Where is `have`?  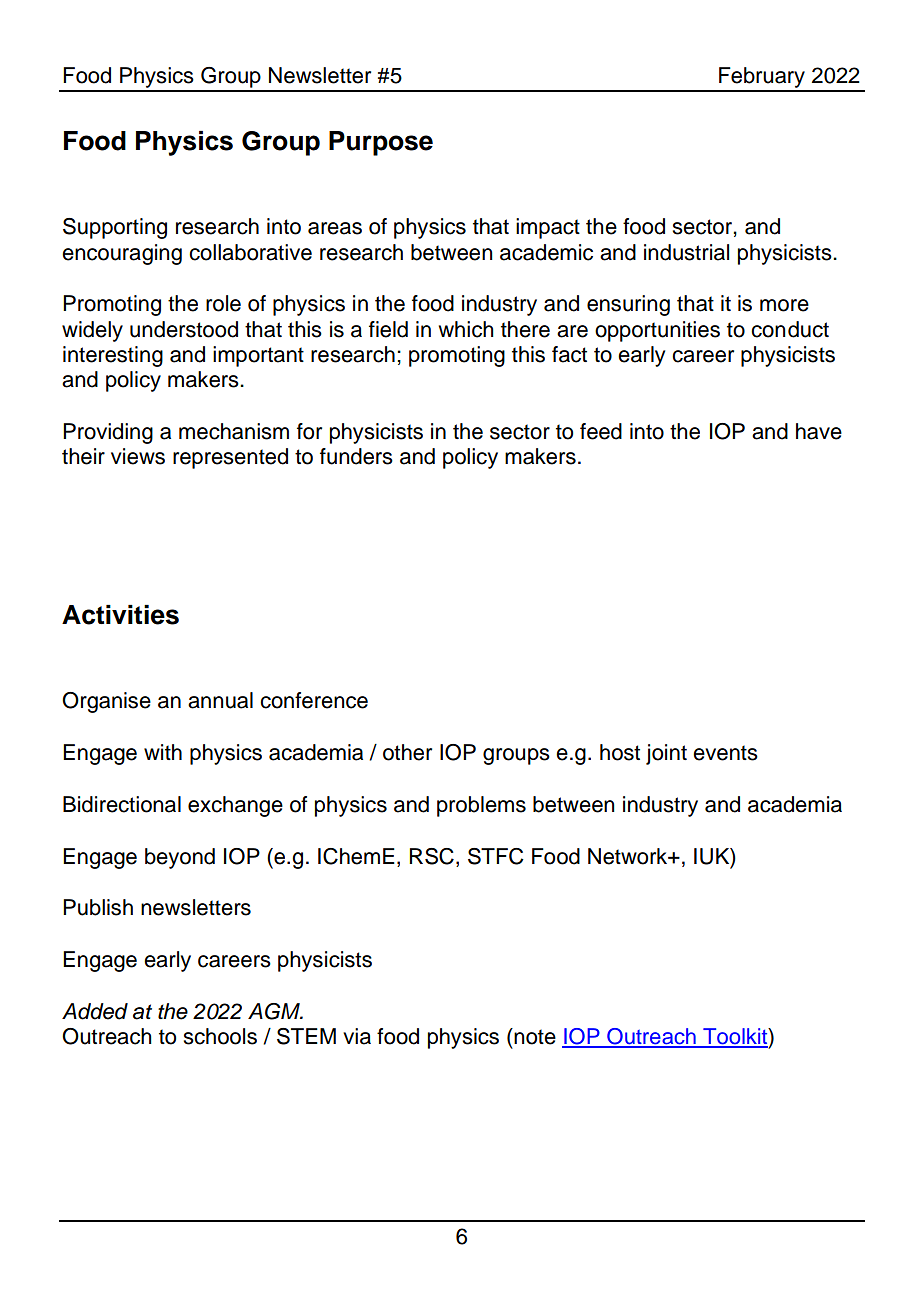 have is located at coordinates (819, 431).
